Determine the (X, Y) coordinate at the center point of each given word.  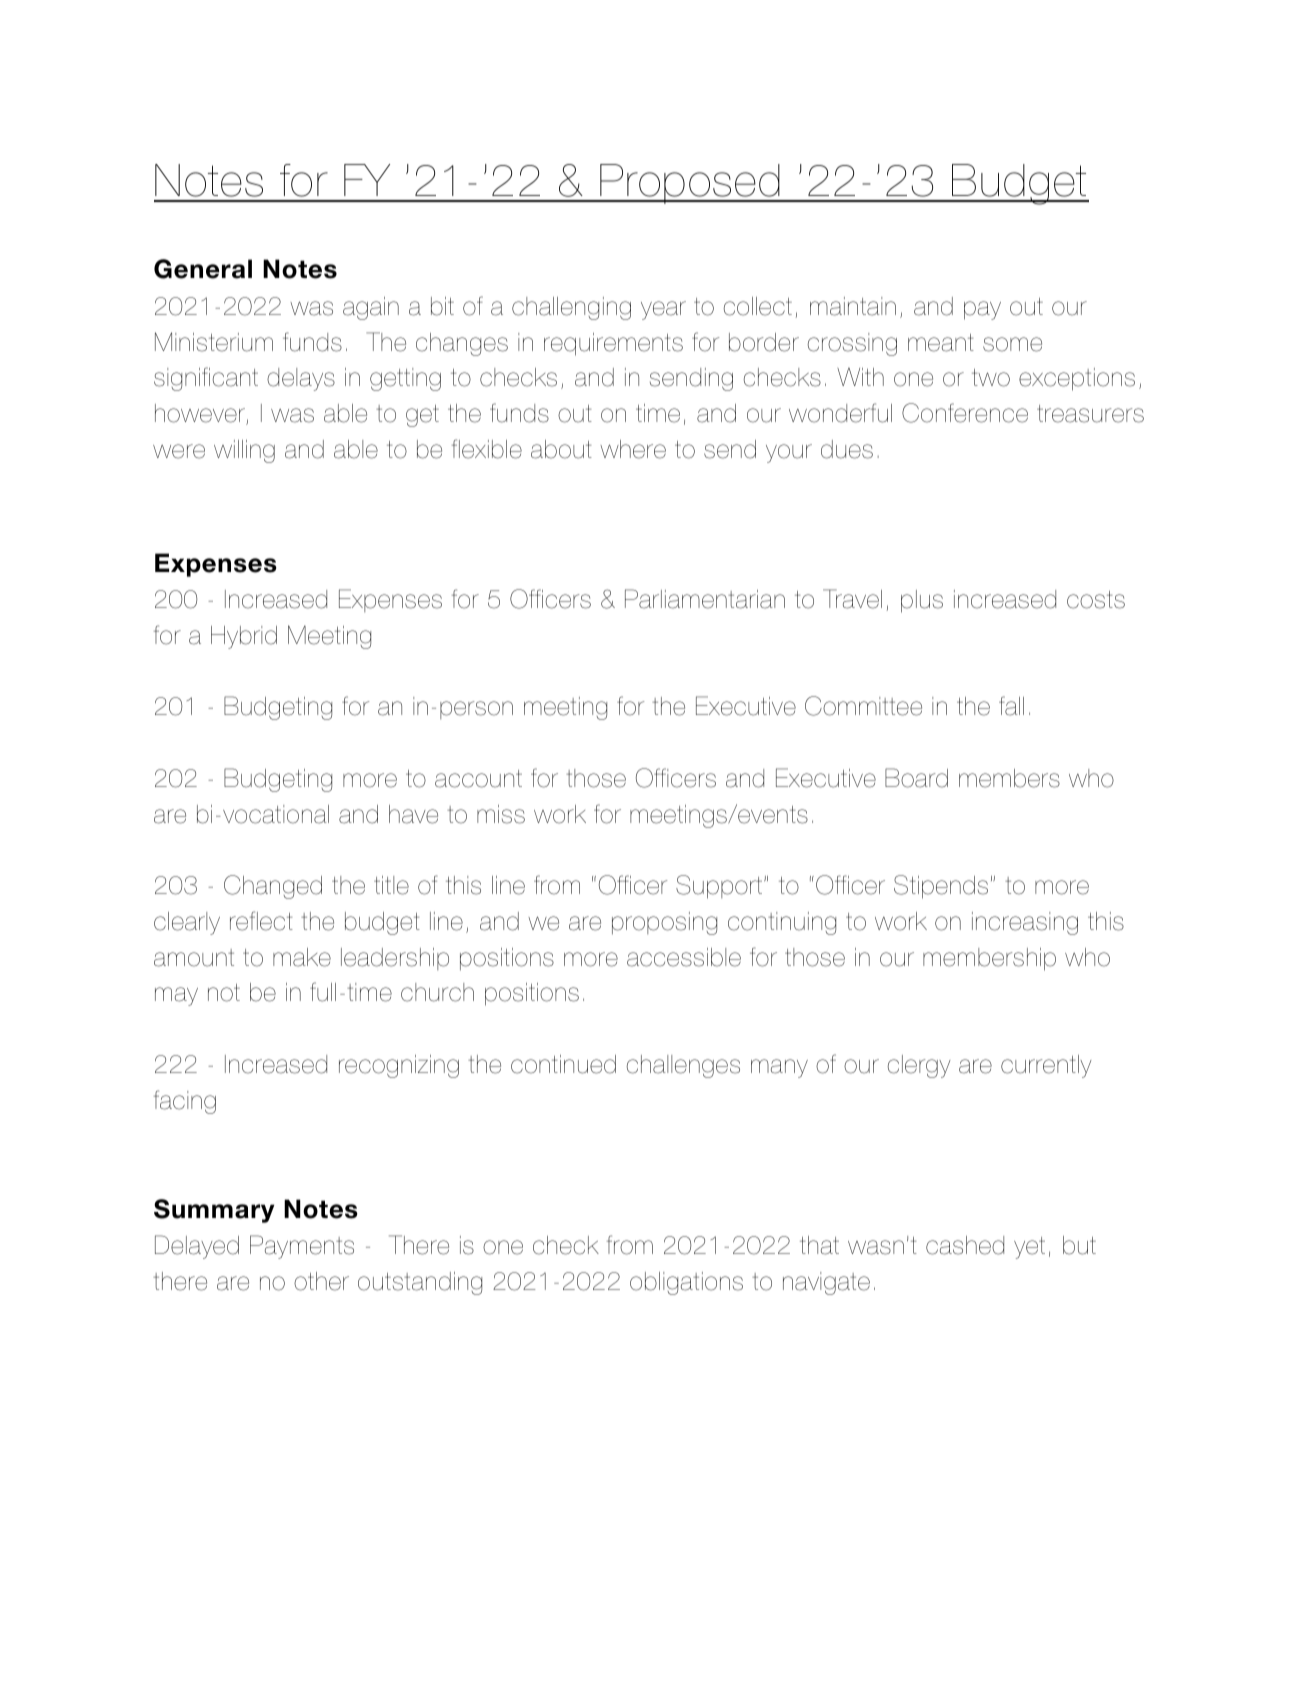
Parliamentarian (705, 599)
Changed (273, 887)
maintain (853, 306)
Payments (302, 1247)
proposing (664, 923)
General (203, 269)
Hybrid (244, 637)
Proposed (690, 184)
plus (922, 601)
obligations (686, 1283)
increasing (1025, 923)
